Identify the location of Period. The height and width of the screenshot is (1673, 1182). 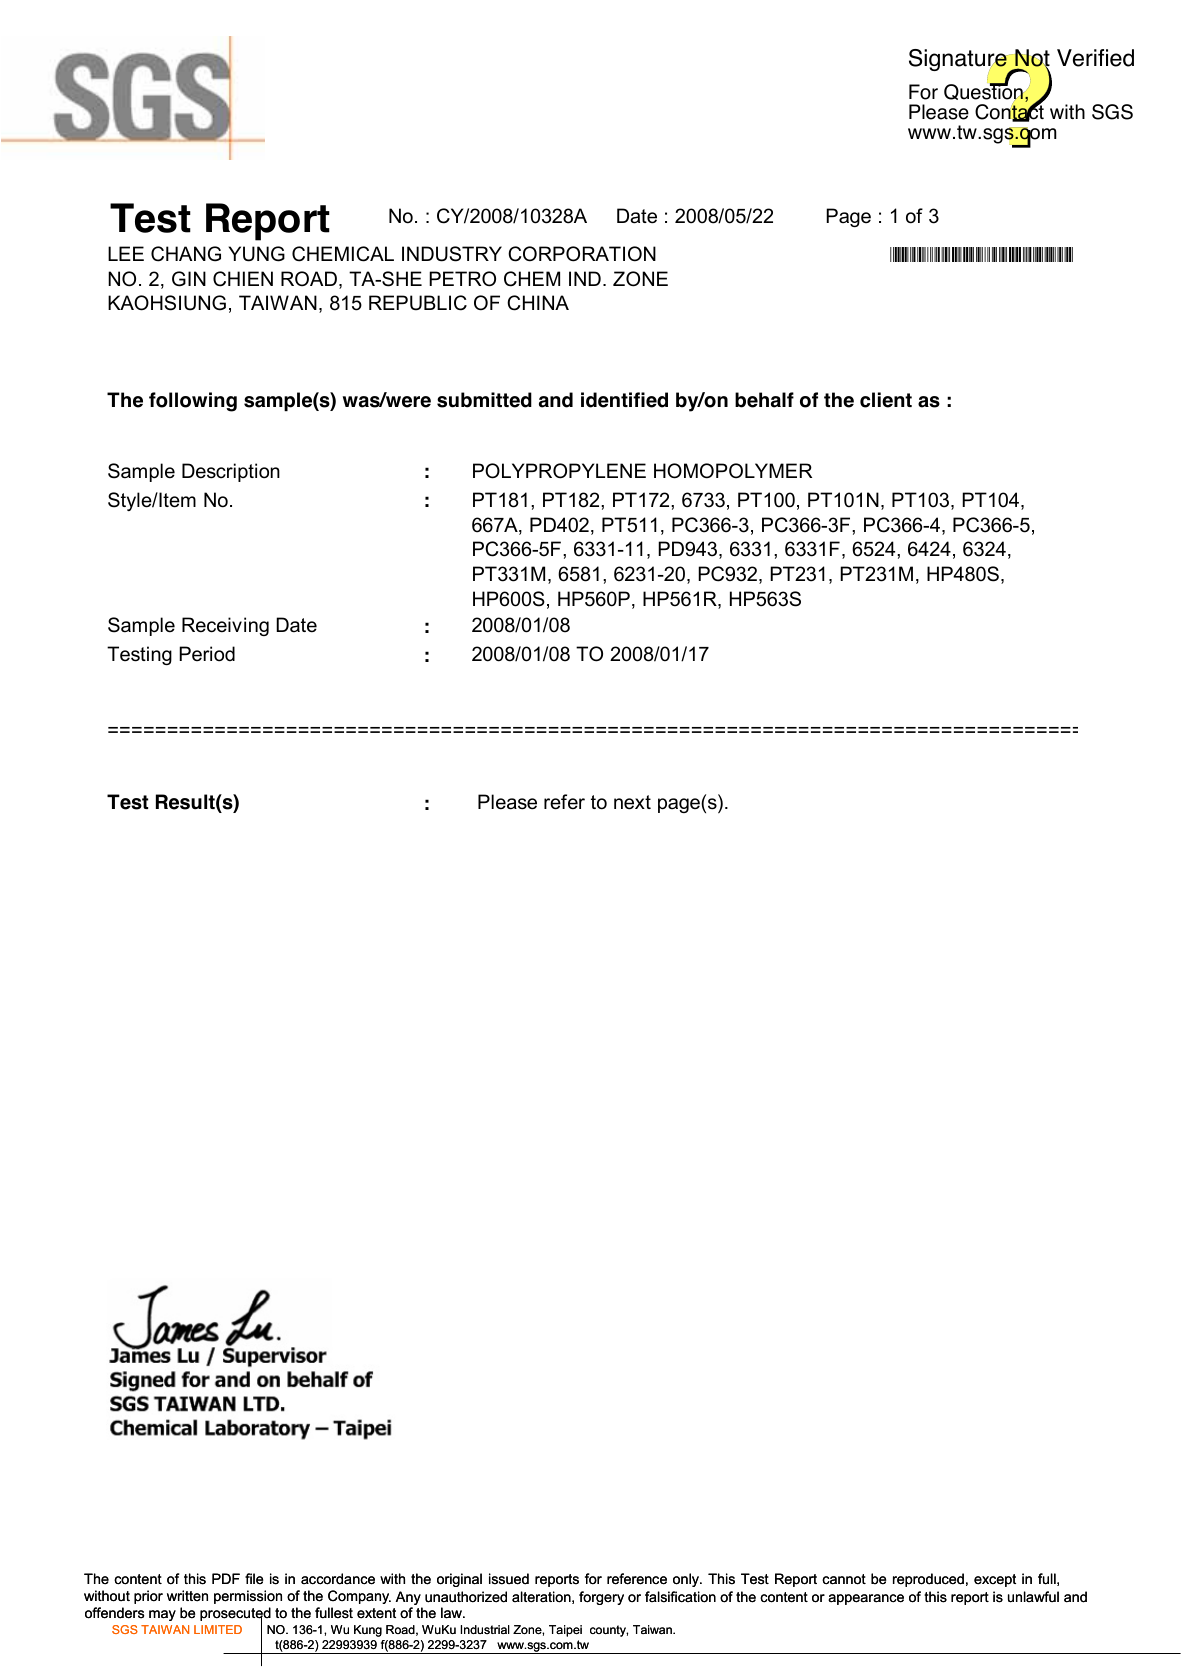
(207, 654).
